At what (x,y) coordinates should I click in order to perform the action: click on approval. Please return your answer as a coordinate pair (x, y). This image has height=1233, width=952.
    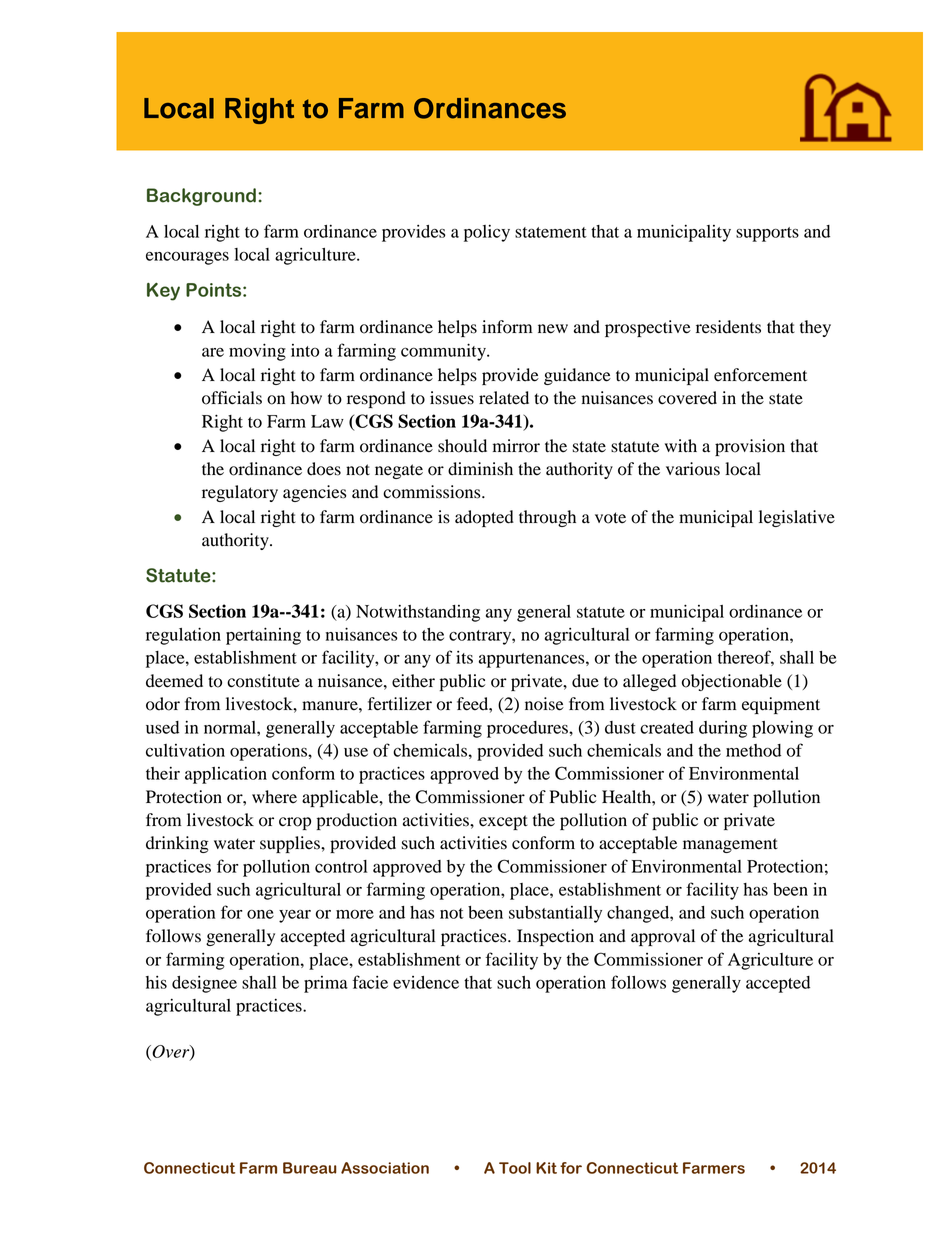
    Looking at the image, I should click on (663, 937).
